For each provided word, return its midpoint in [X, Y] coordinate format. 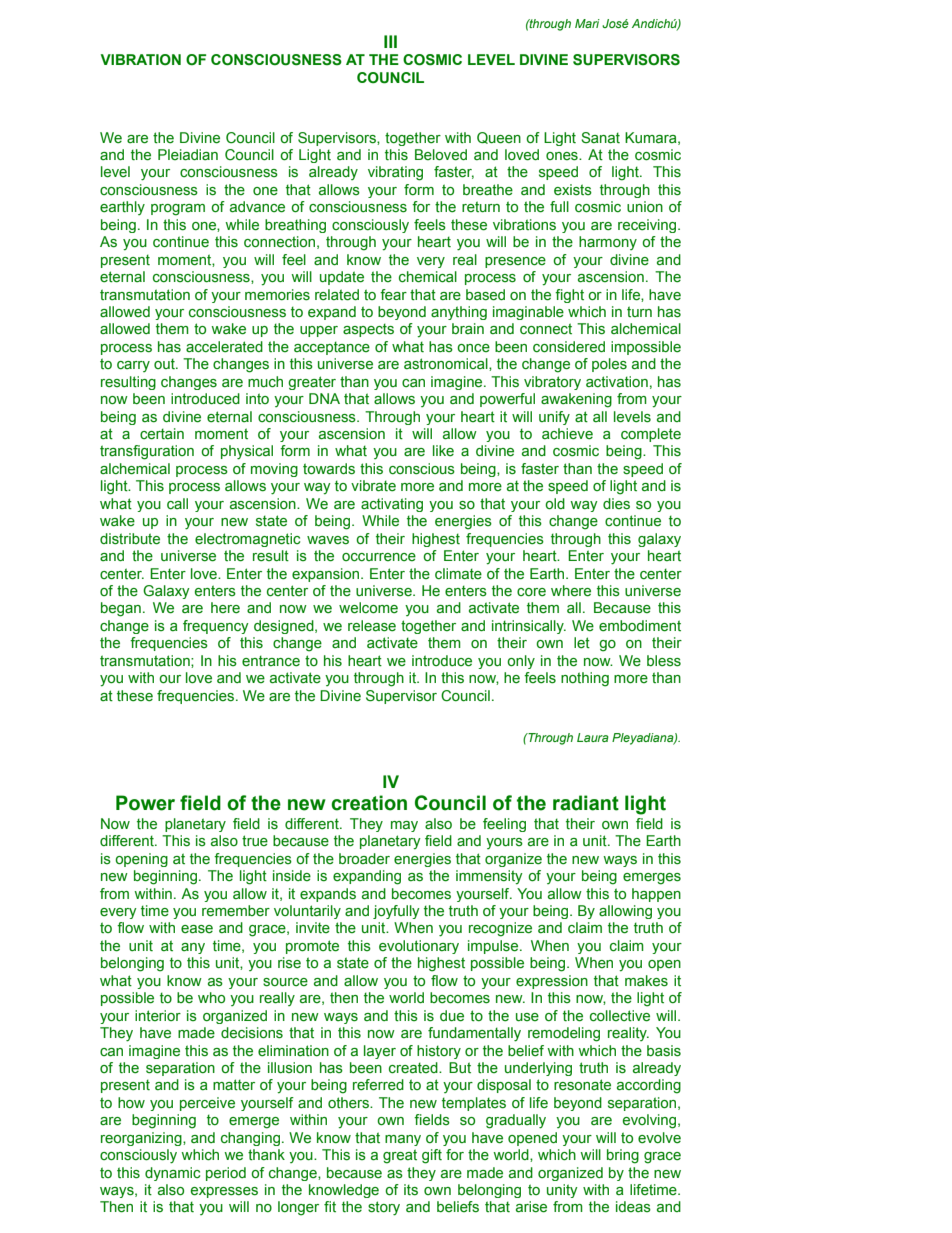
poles [609, 365]
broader [364, 859]
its [411, 1190]
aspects [368, 330]
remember [236, 911]
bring [623, 1156]
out [165, 363]
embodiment [640, 626]
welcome [368, 608]
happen [656, 895]
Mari [587, 23]
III [390, 41]
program [178, 210]
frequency [216, 627]
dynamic [172, 1174]
